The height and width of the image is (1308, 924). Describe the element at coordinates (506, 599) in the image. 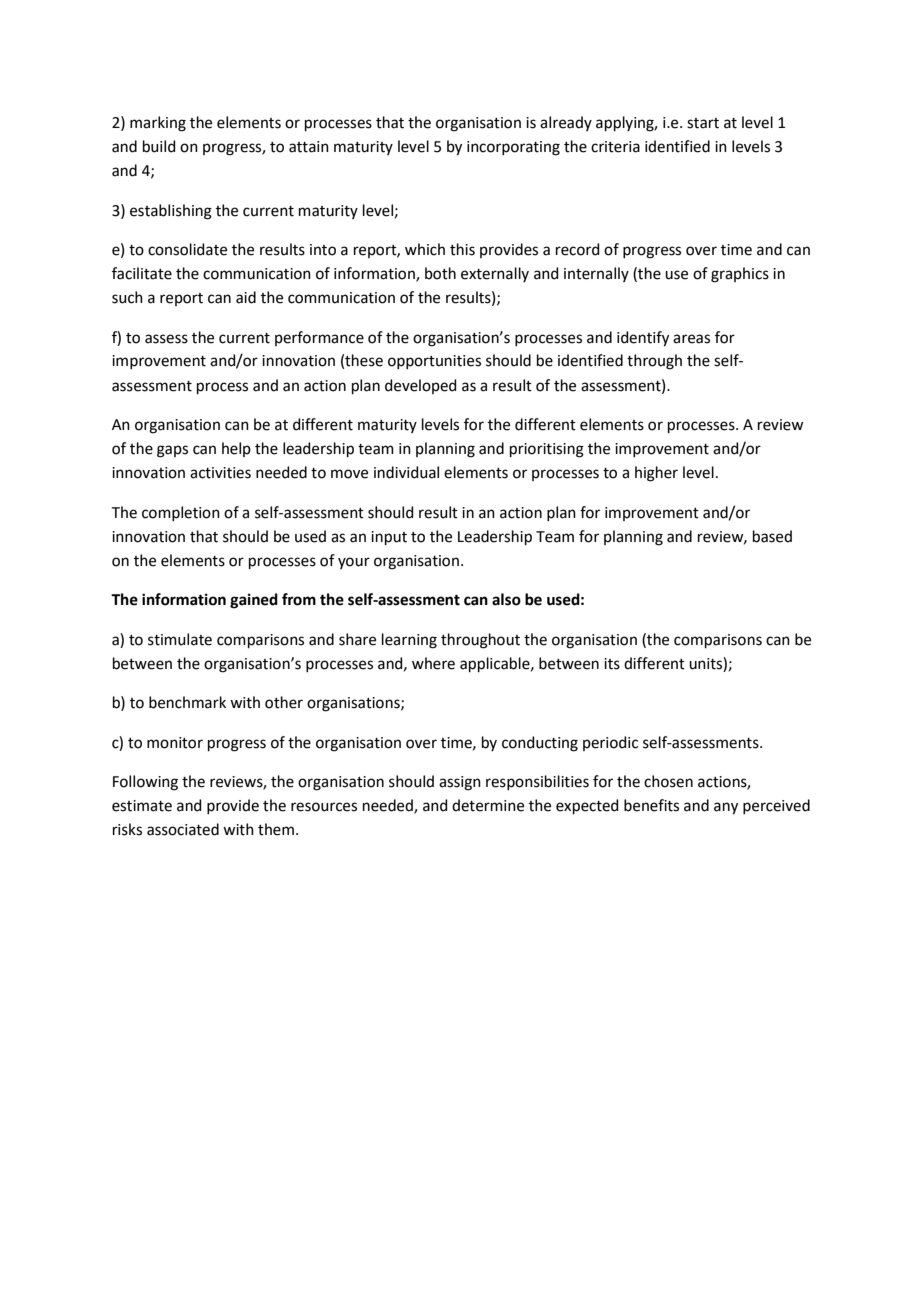

I see `also` at that location.
